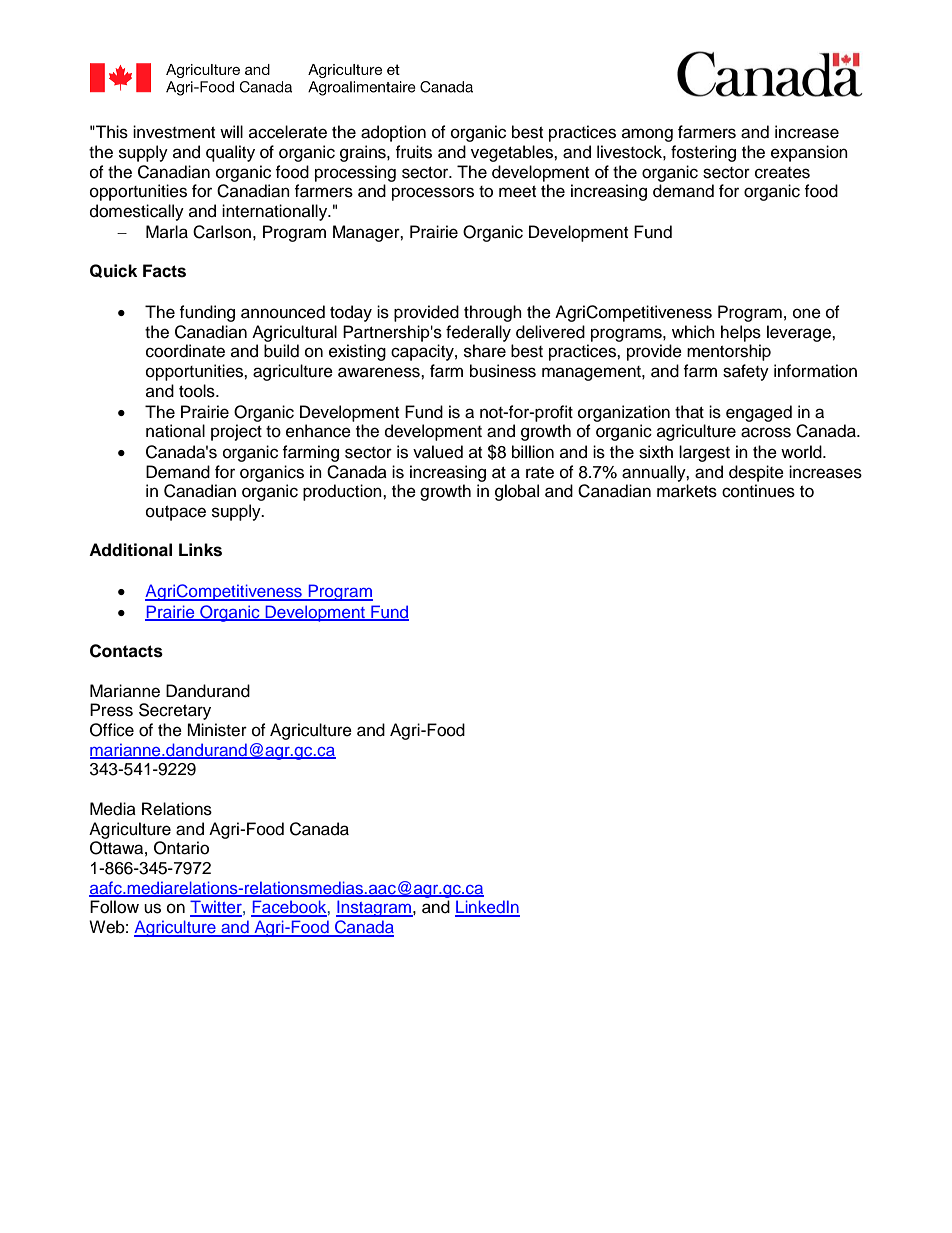 This page has width=952, height=1233. Describe the element at coordinates (703, 153) in the page. I see `fostering` at that location.
